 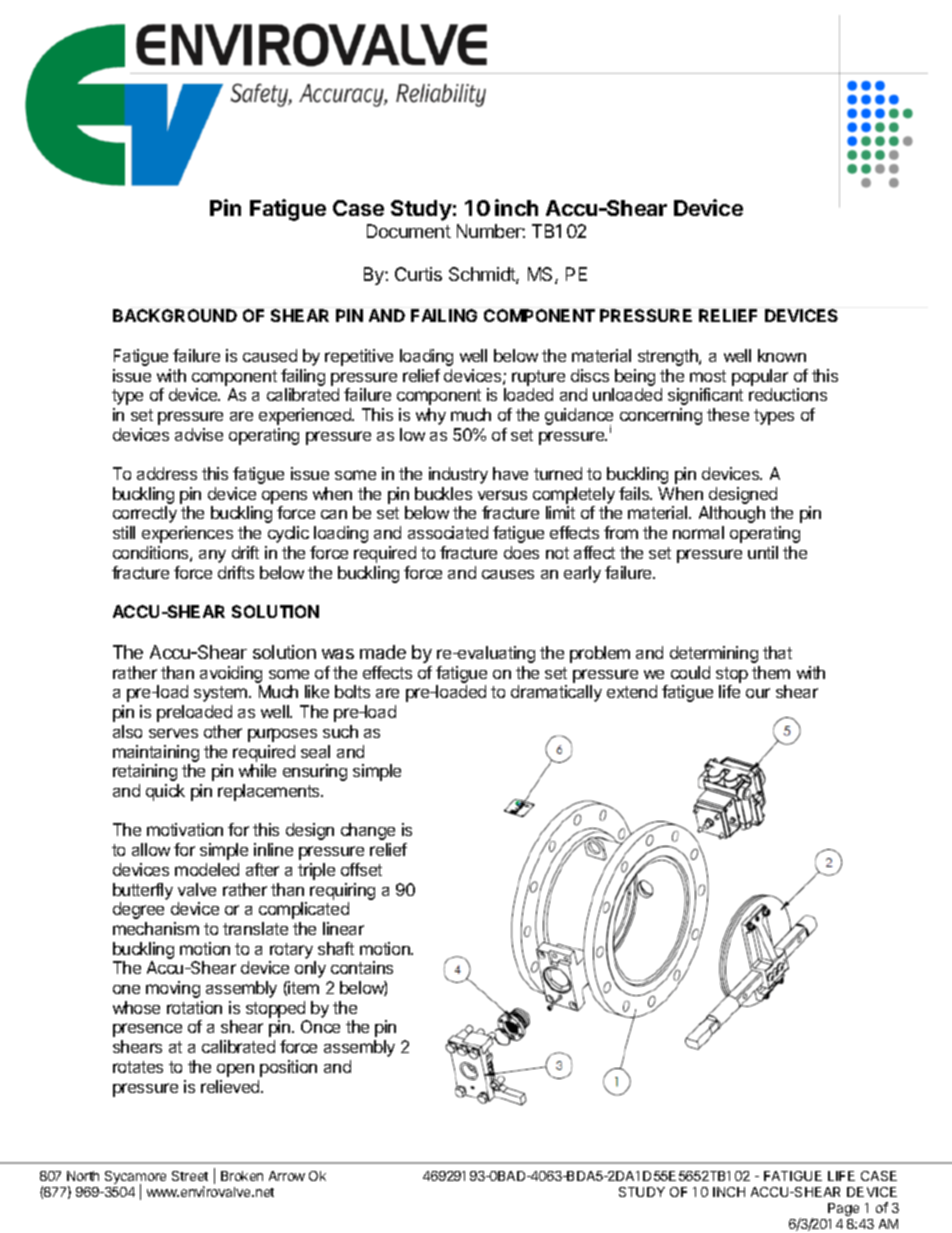 What do you see at coordinates (175, 315) in the screenshot?
I see `BACKGROUND` at bounding box center [175, 315].
